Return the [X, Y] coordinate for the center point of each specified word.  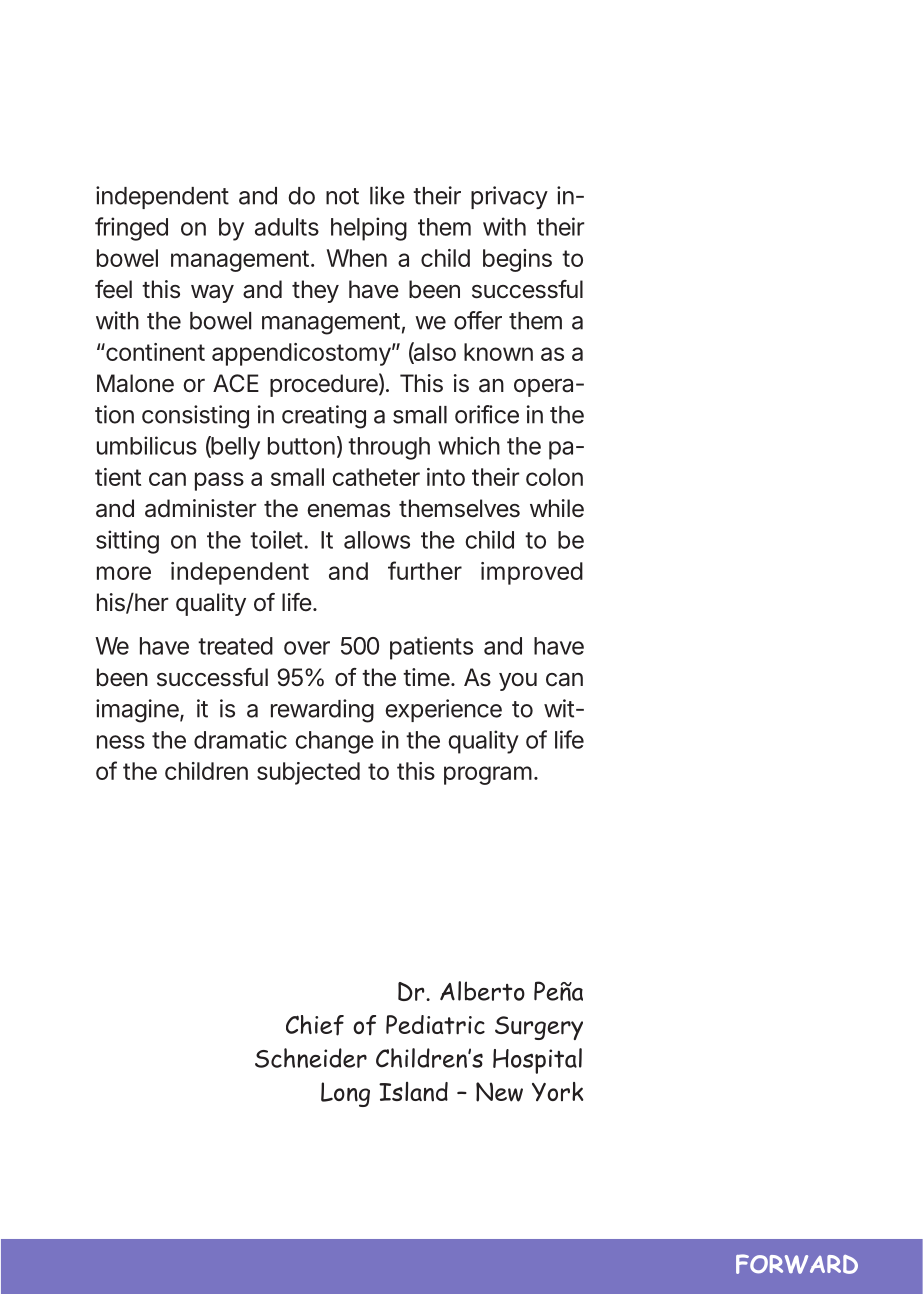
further [425, 570]
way [212, 294]
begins [517, 260]
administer [200, 508]
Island [413, 1092]
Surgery [539, 1028]
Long [345, 1094]
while [557, 508]
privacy [509, 197]
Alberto [482, 991]
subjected [308, 773]
